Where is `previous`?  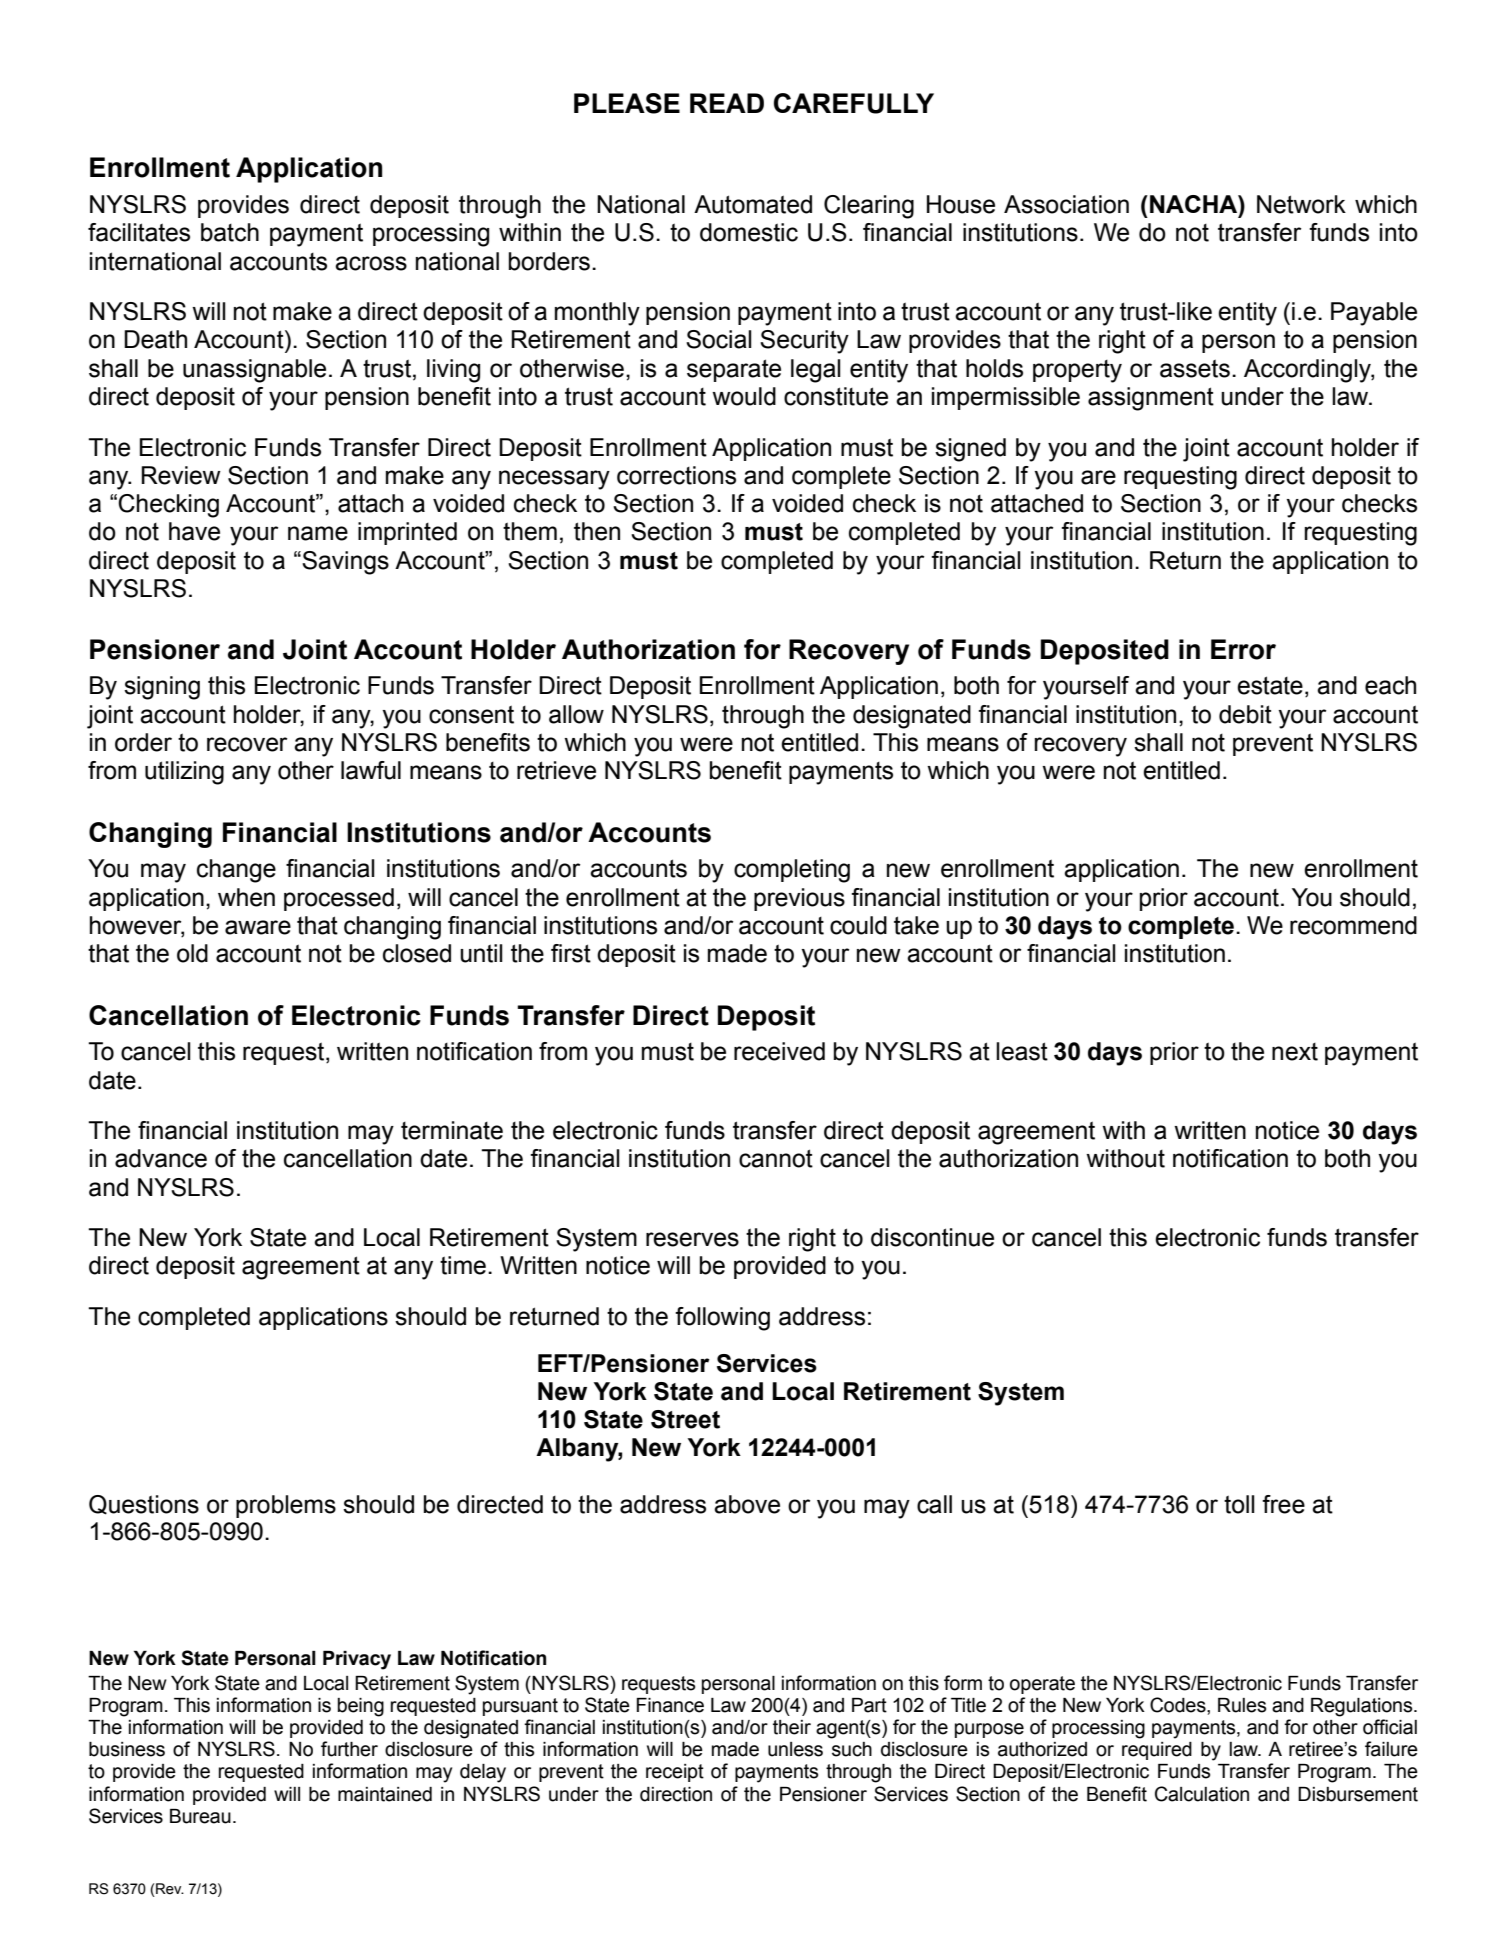
previous is located at coordinates (799, 899).
